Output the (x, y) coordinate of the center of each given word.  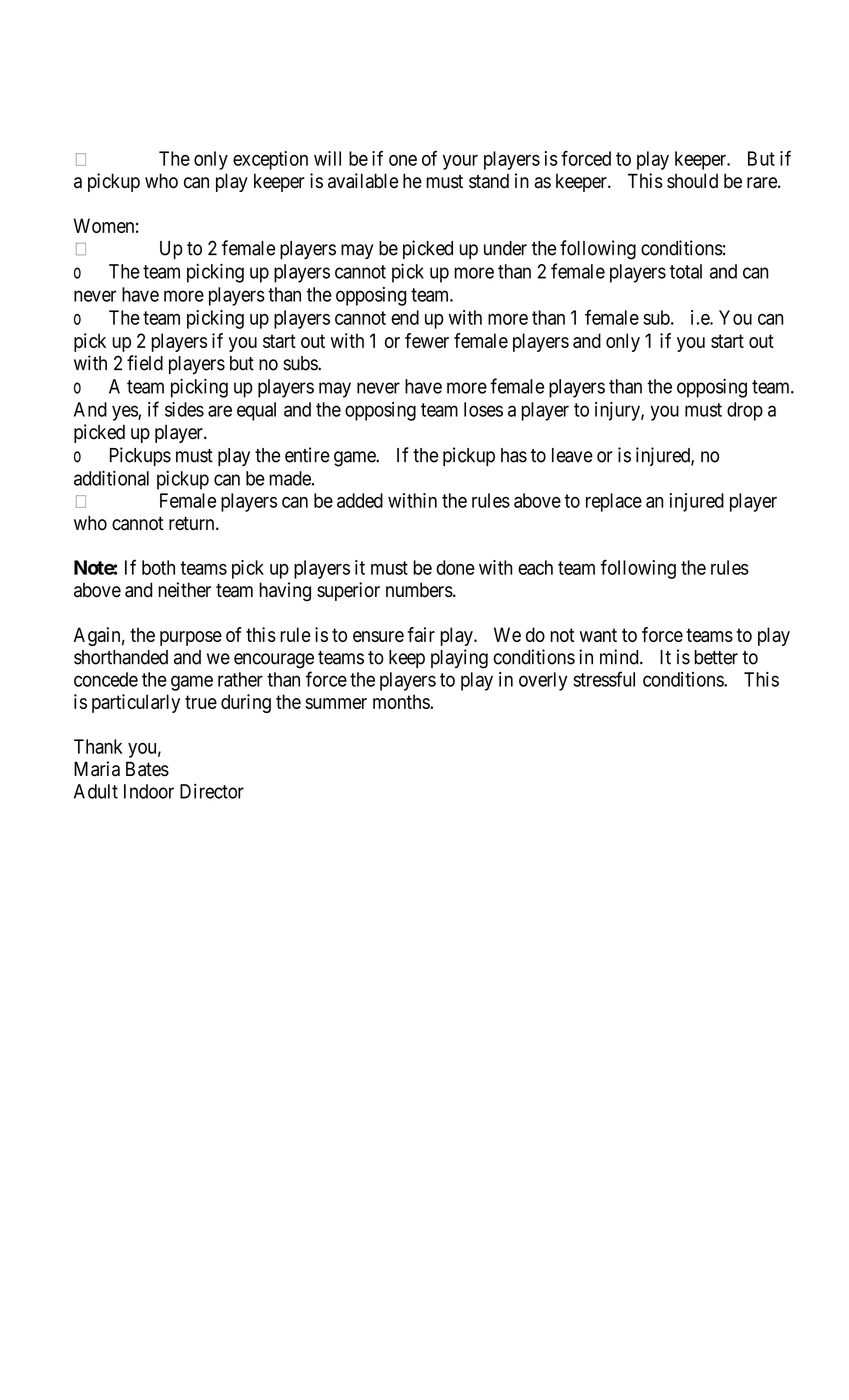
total (686, 271)
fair (421, 634)
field (145, 363)
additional (111, 478)
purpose (191, 638)
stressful (604, 679)
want (598, 635)
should (692, 181)
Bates (147, 769)
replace (614, 502)
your (460, 162)
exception (270, 160)
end (405, 317)
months (401, 701)
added (360, 500)
